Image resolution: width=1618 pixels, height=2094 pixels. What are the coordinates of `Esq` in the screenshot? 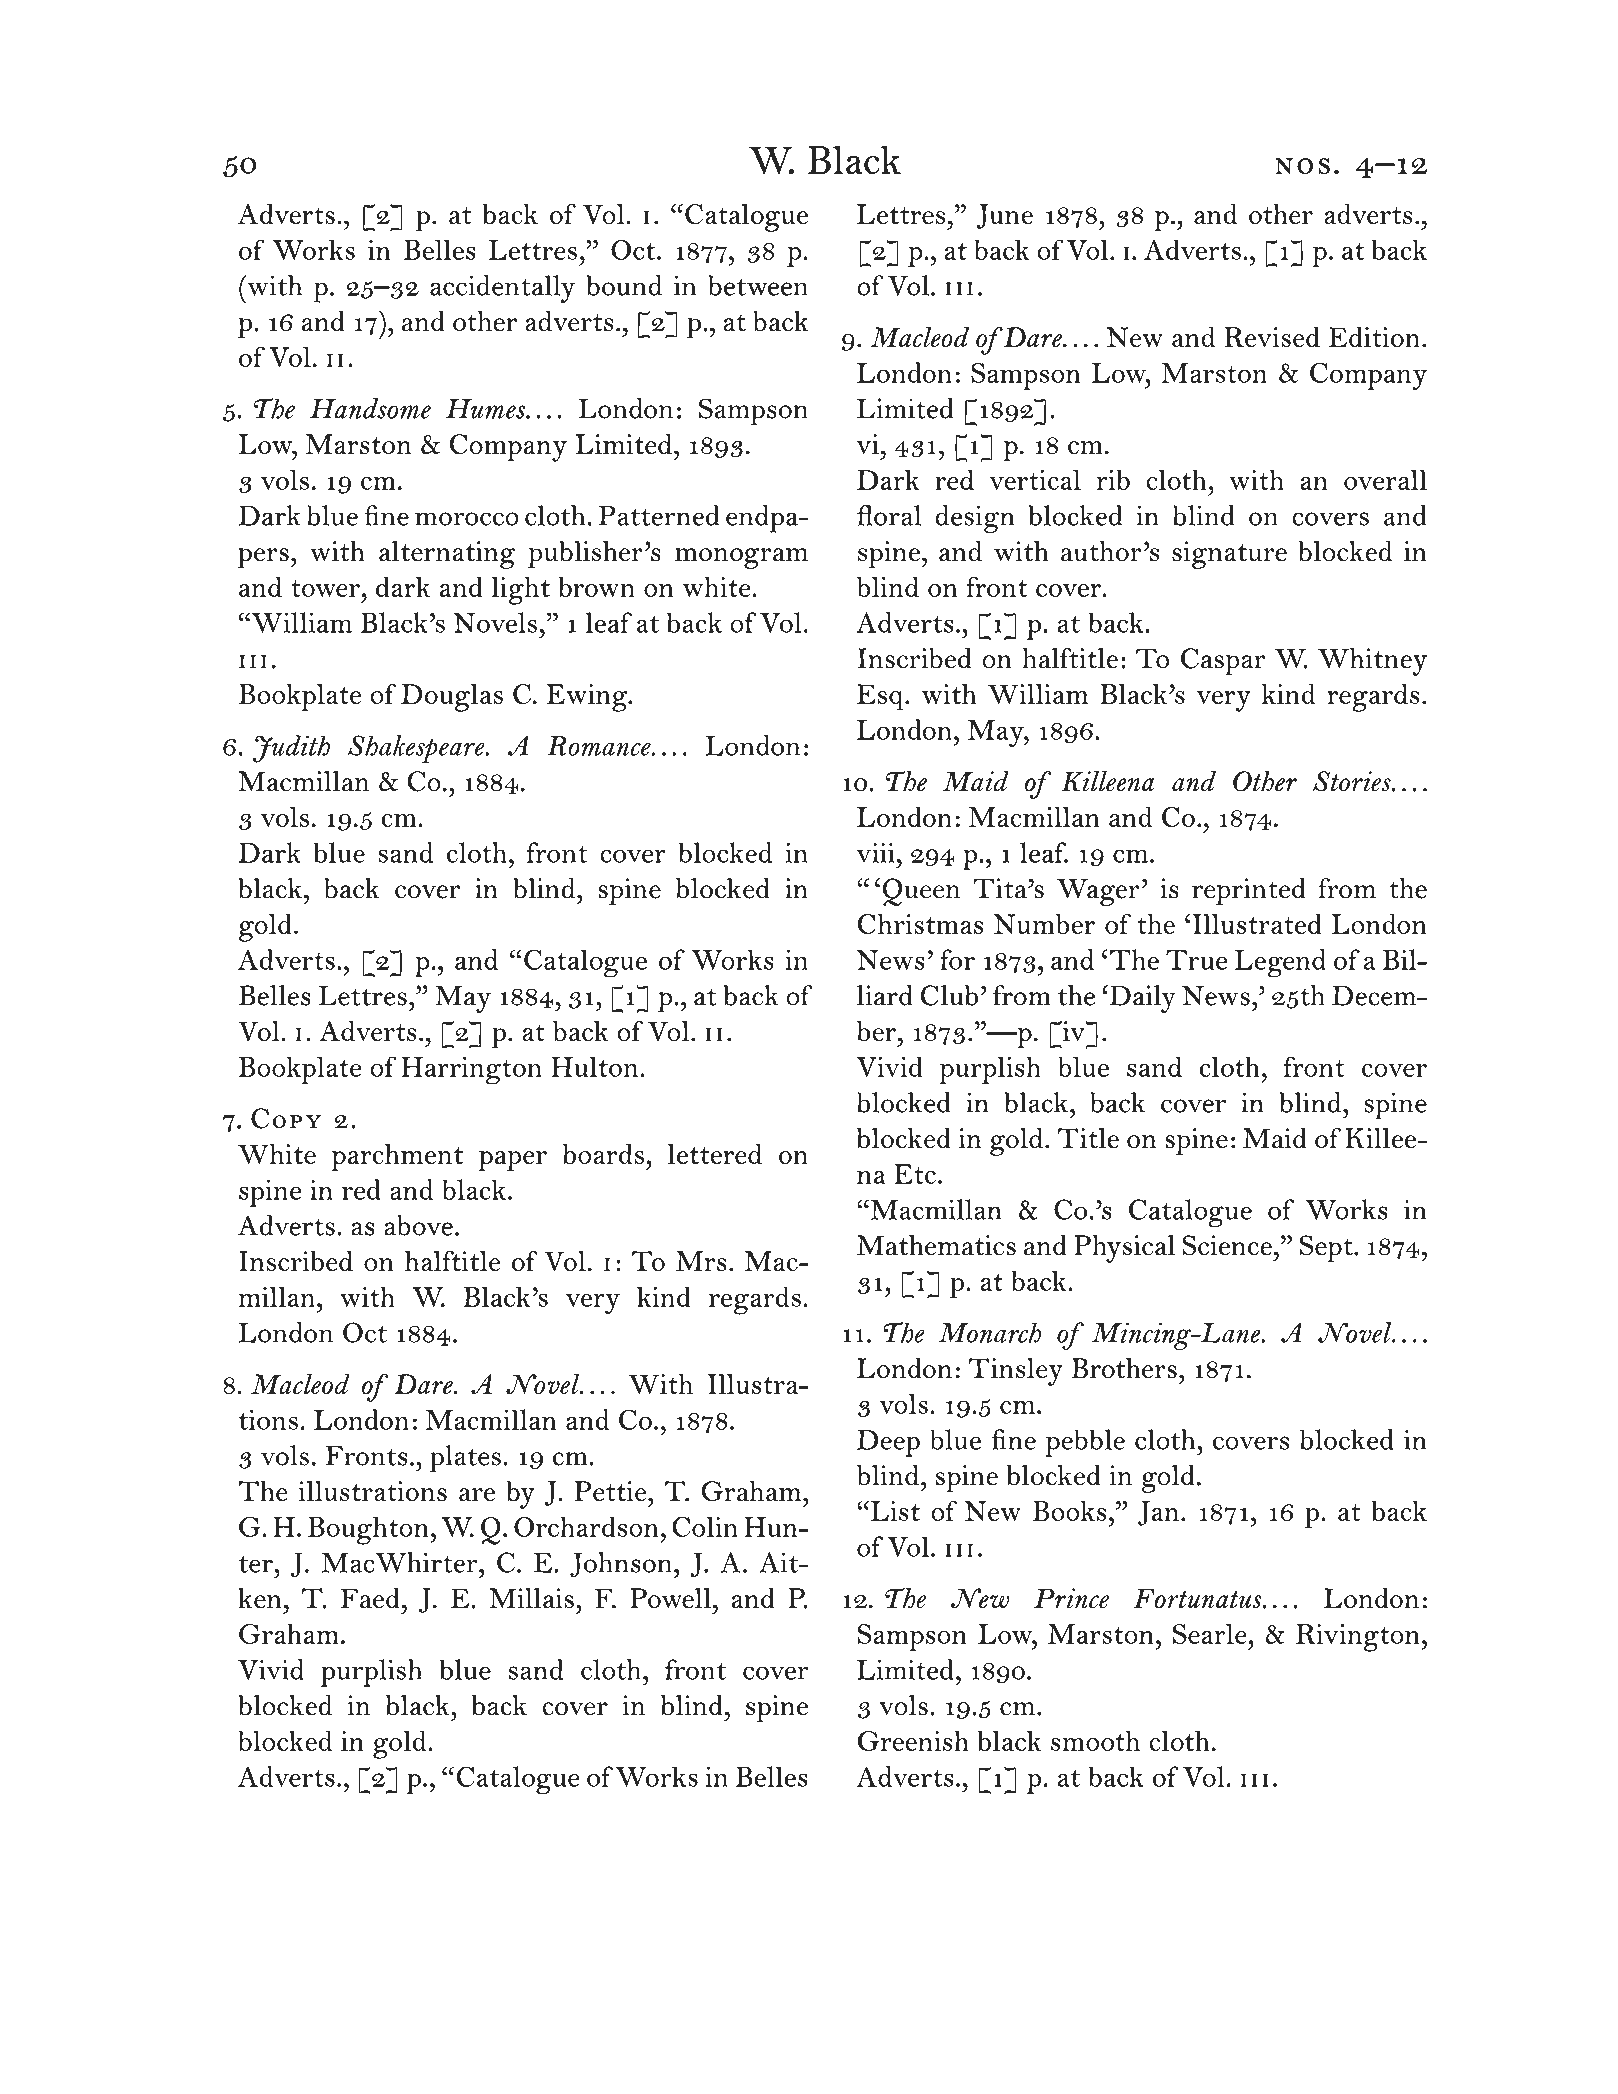 It's located at (881, 697).
